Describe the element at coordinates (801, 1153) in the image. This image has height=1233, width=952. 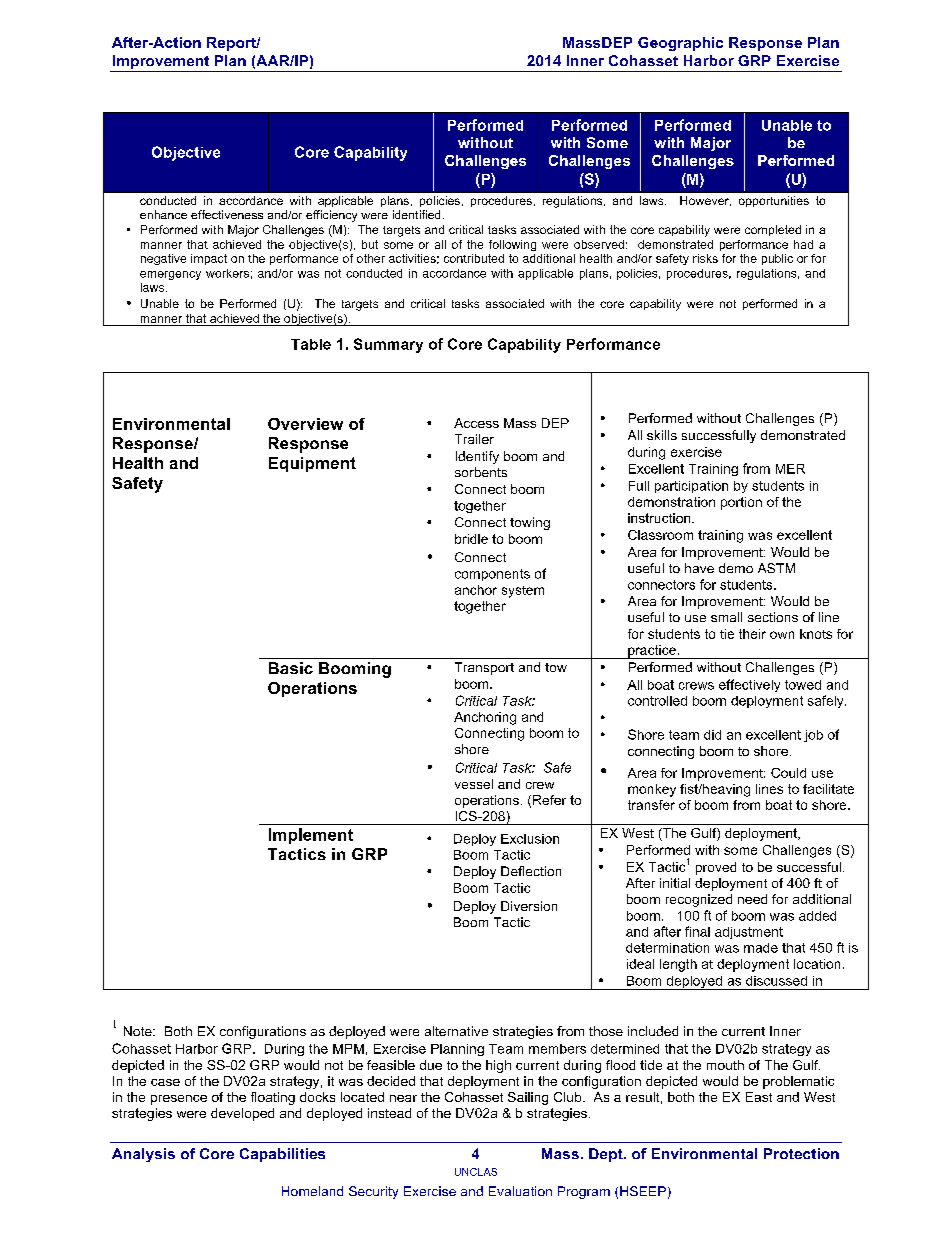
I see `Protection` at that location.
